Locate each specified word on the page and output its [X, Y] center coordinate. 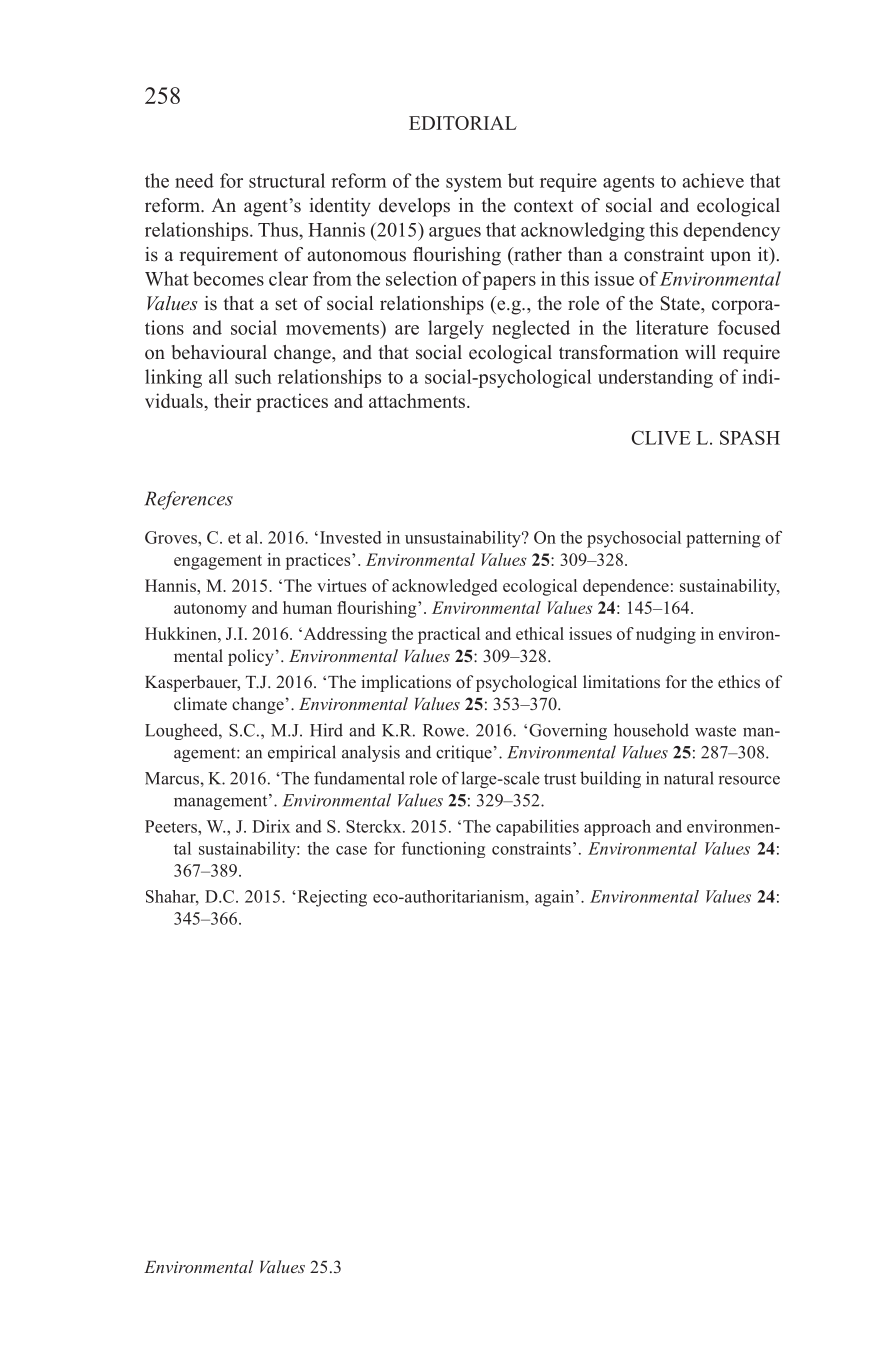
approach [617, 828]
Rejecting [331, 898]
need [194, 180]
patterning [723, 539]
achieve [713, 180]
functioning [443, 850]
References [188, 500]
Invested [349, 537]
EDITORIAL [463, 123]
